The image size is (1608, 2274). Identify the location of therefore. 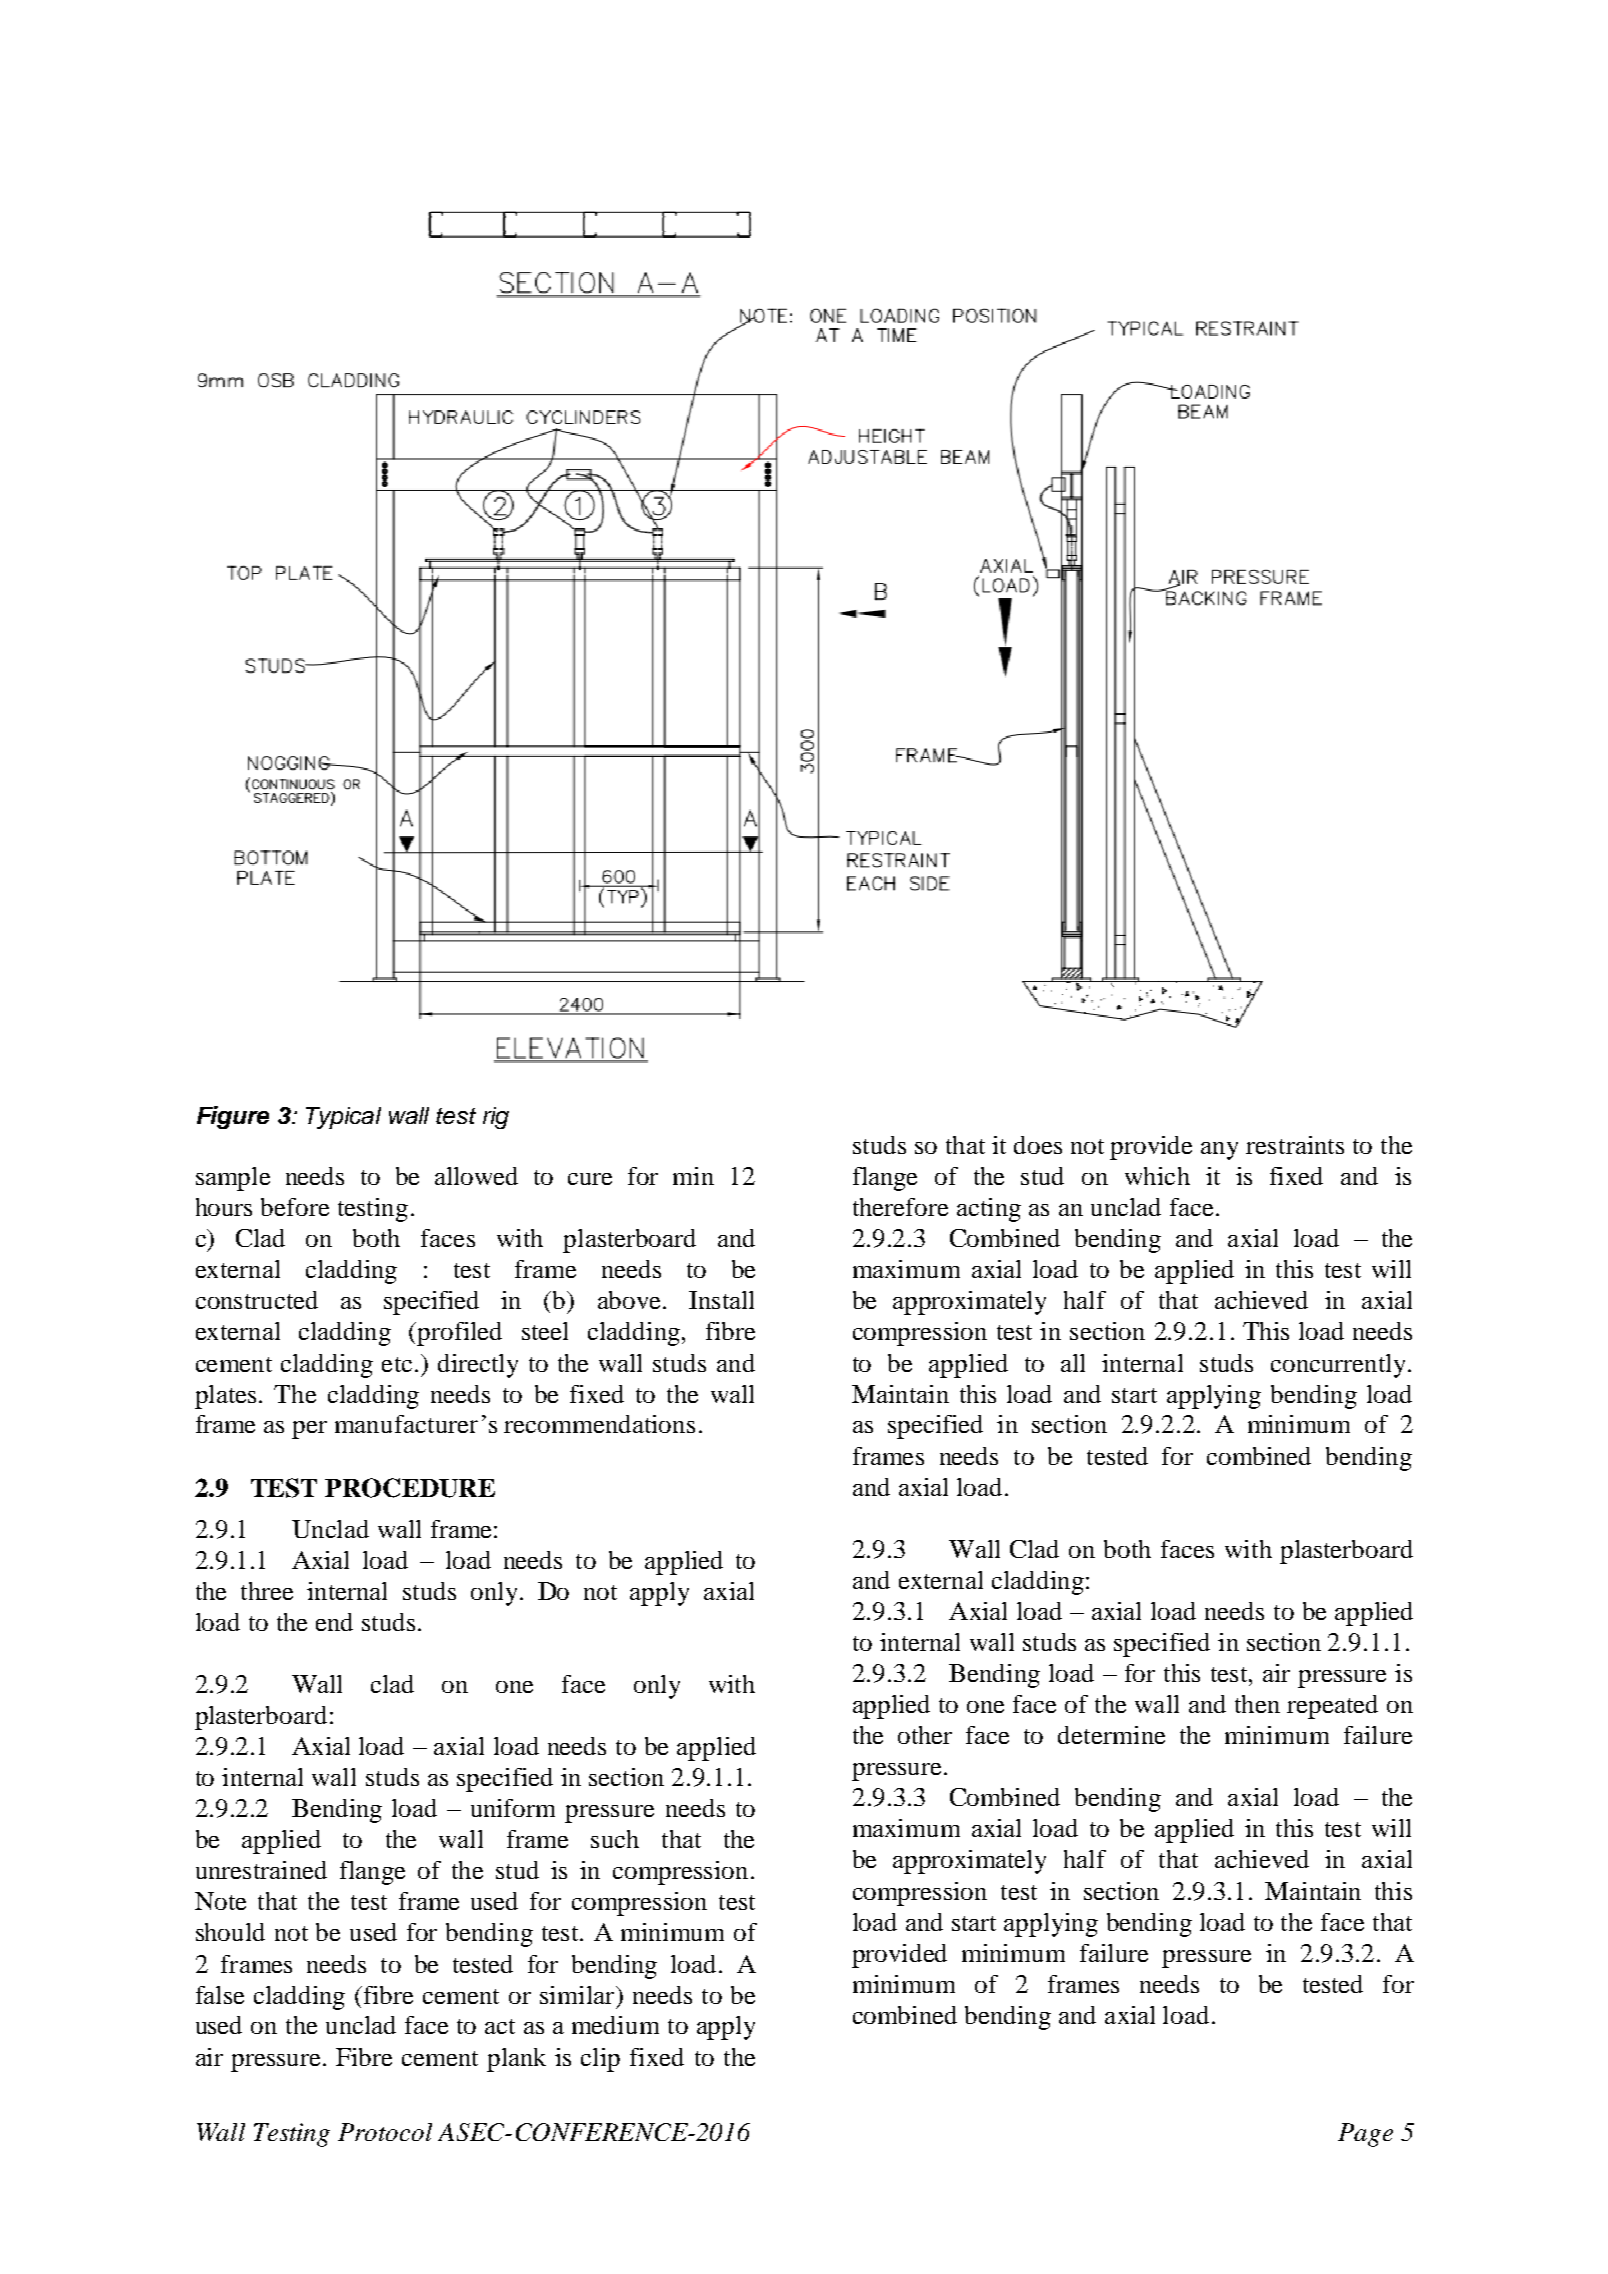
(900, 1207).
